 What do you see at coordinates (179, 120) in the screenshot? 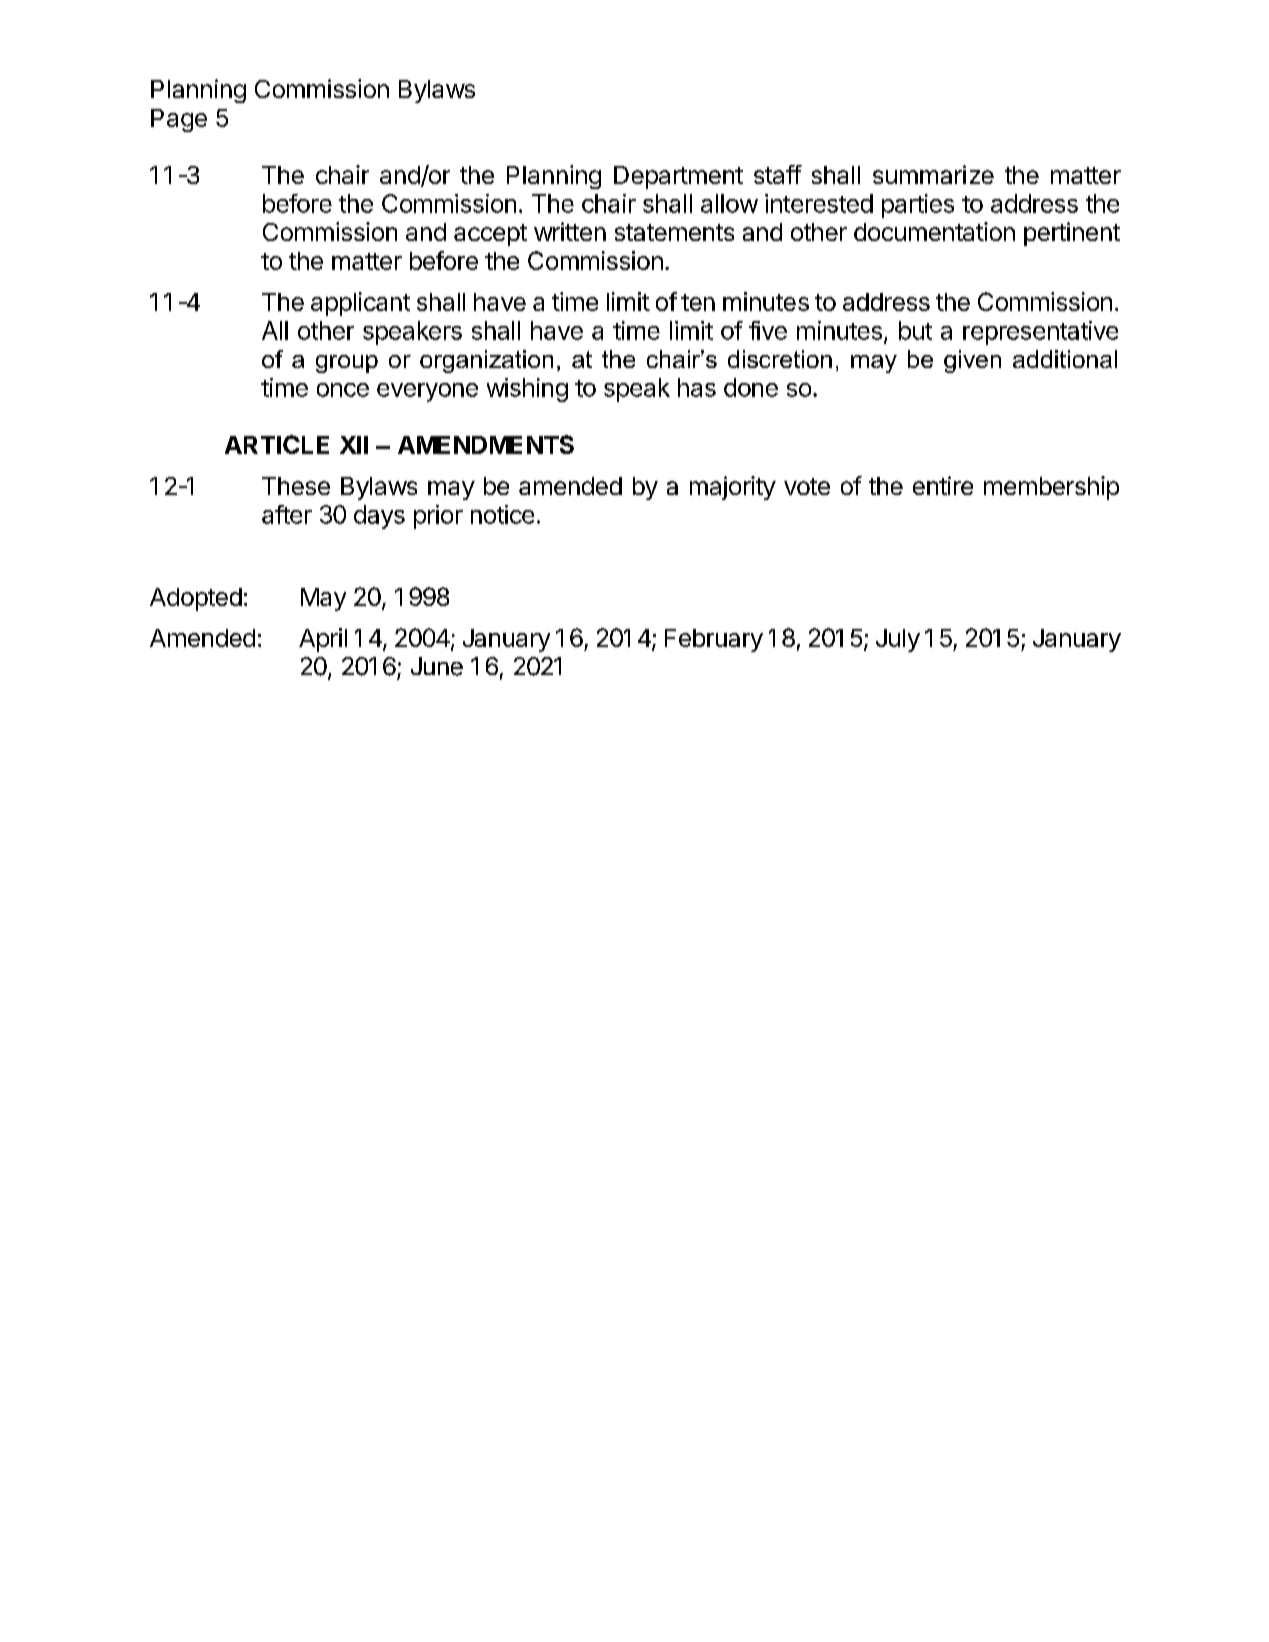
I see `Page` at bounding box center [179, 120].
